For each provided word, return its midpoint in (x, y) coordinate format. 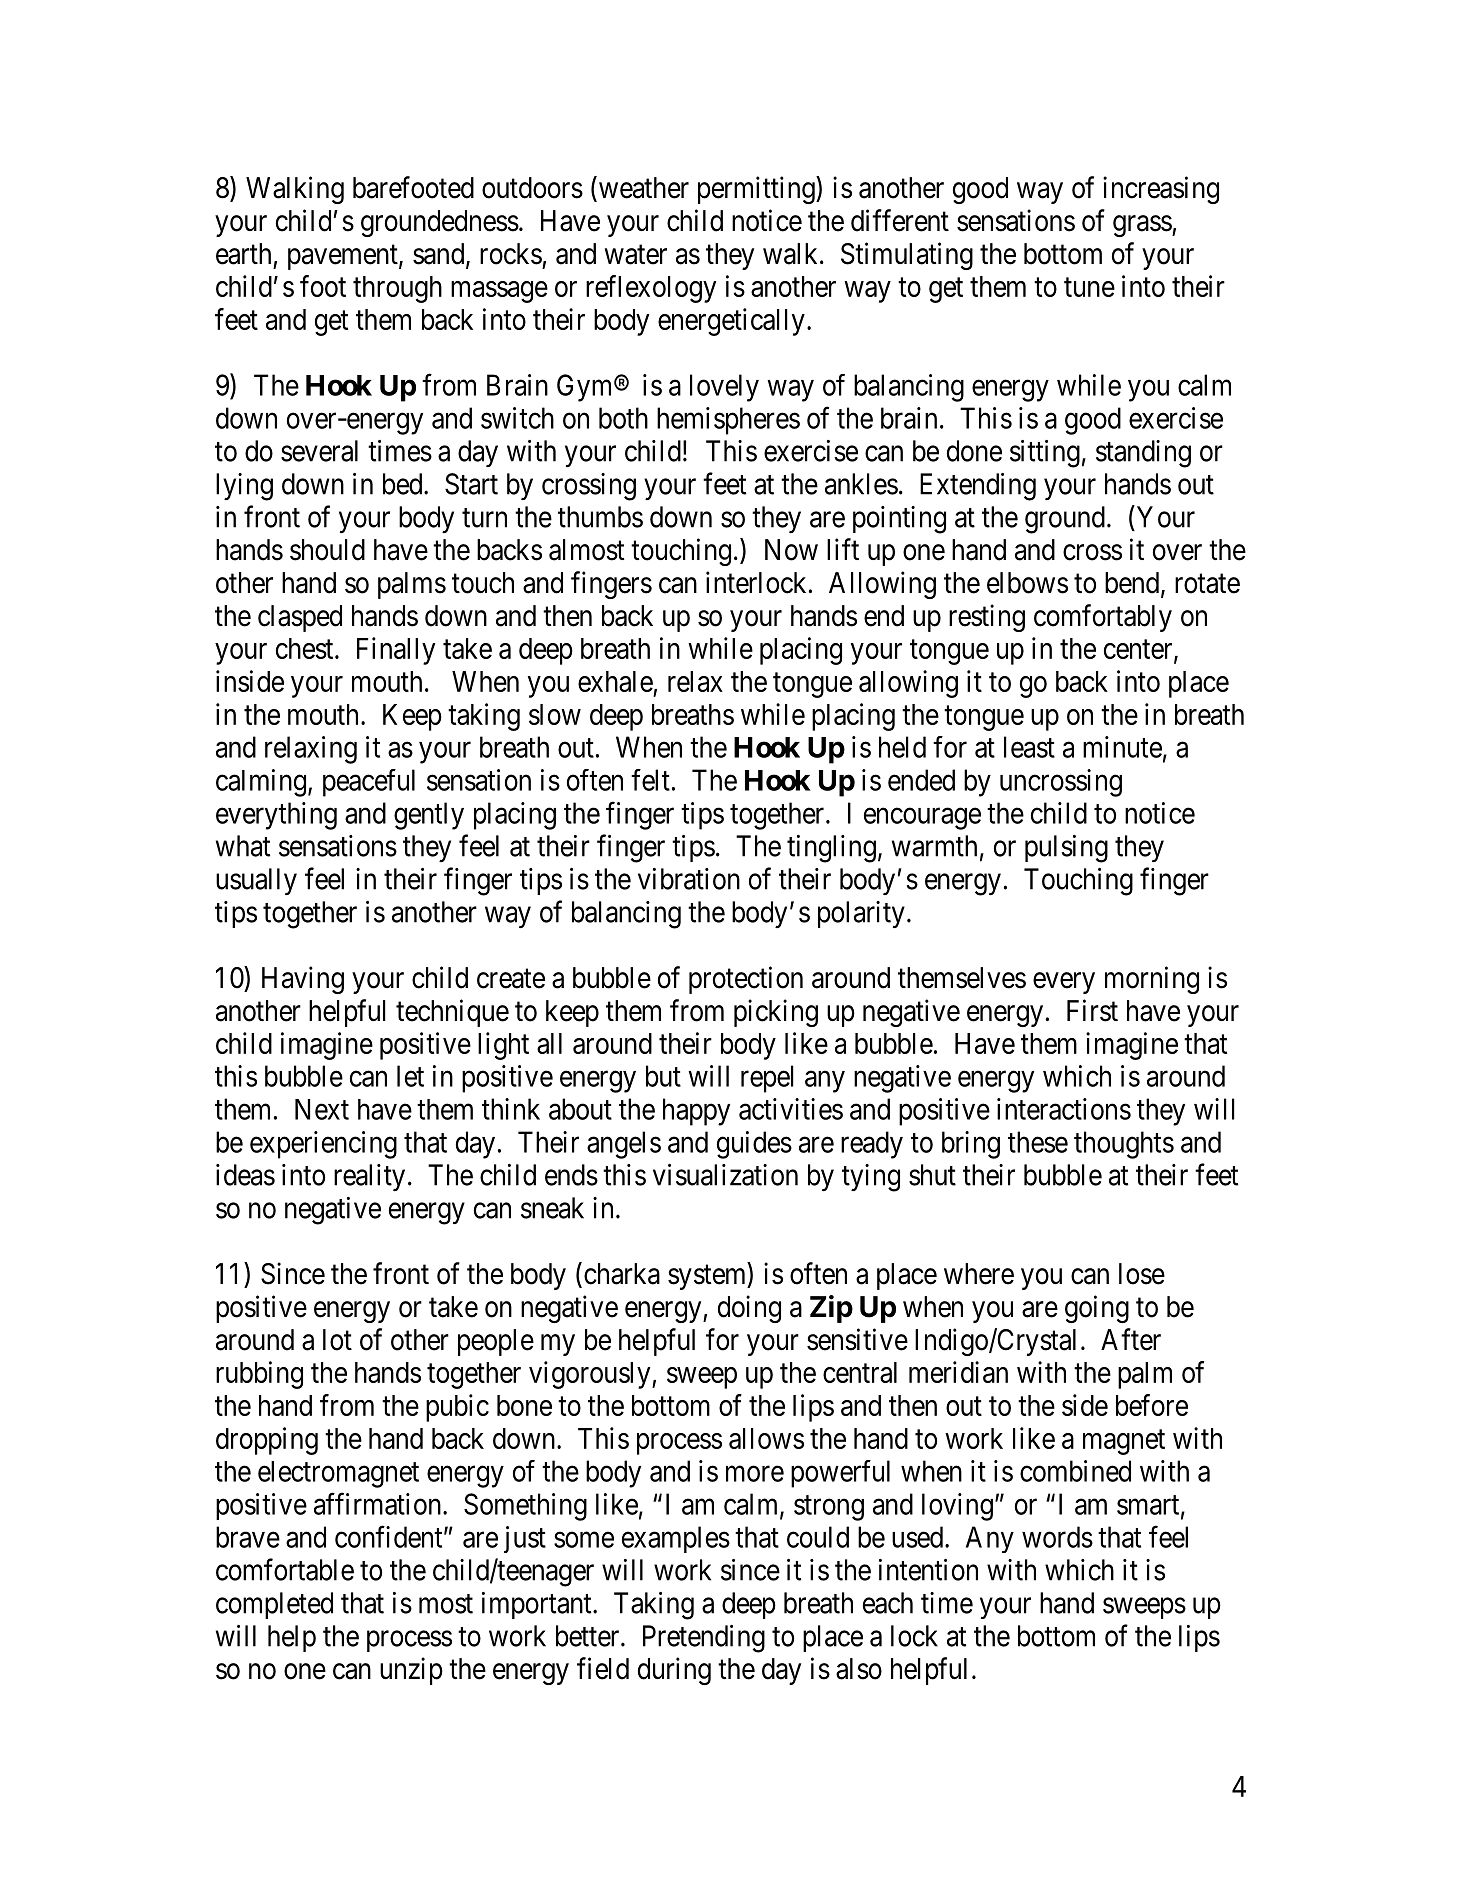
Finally (396, 651)
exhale (615, 681)
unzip (411, 1671)
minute (1122, 747)
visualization (725, 1175)
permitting (757, 190)
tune (1089, 287)
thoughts (1124, 1145)
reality (369, 1177)
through (397, 289)
